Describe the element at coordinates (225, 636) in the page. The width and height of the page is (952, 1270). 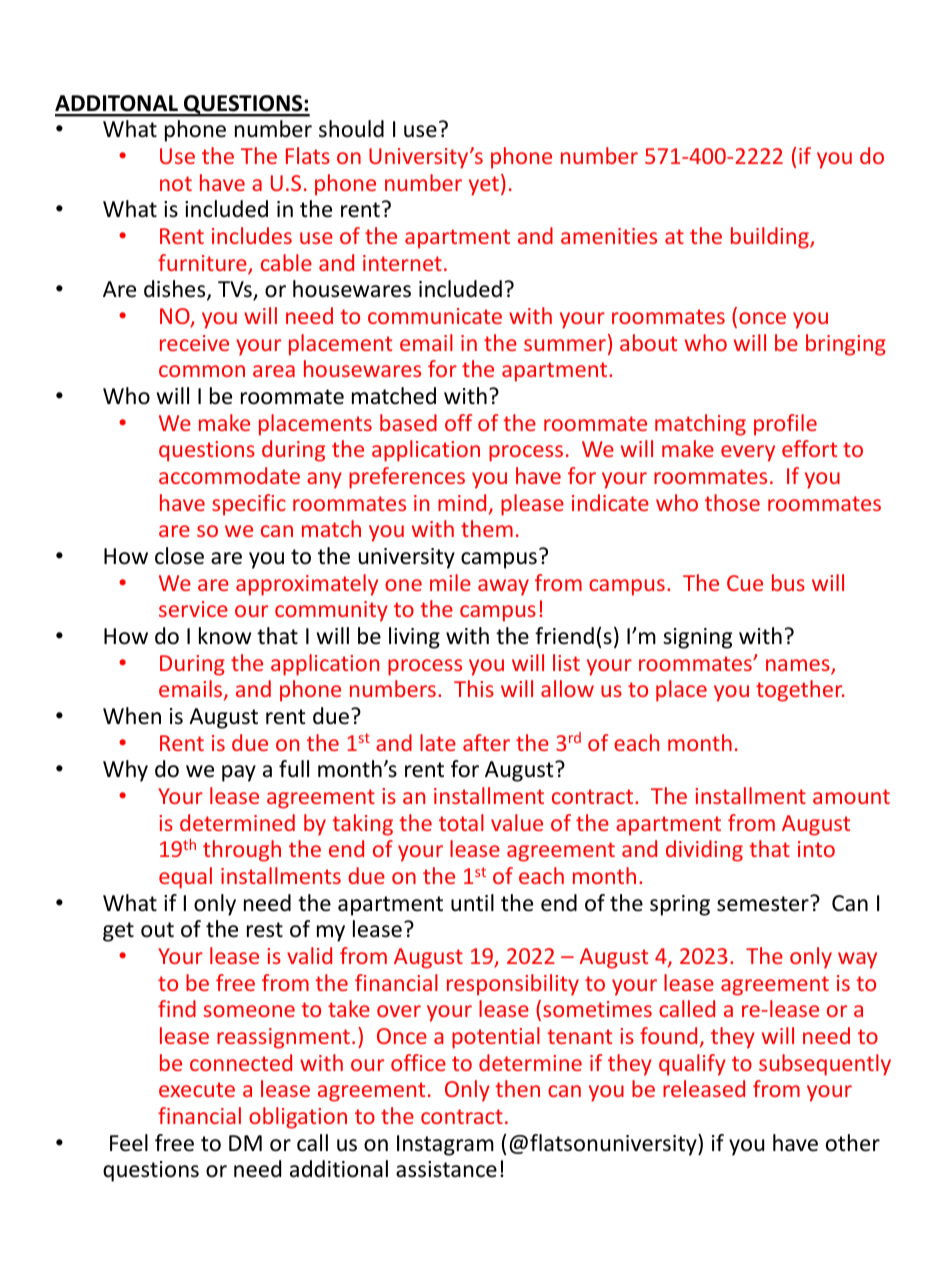
I see `know` at that location.
